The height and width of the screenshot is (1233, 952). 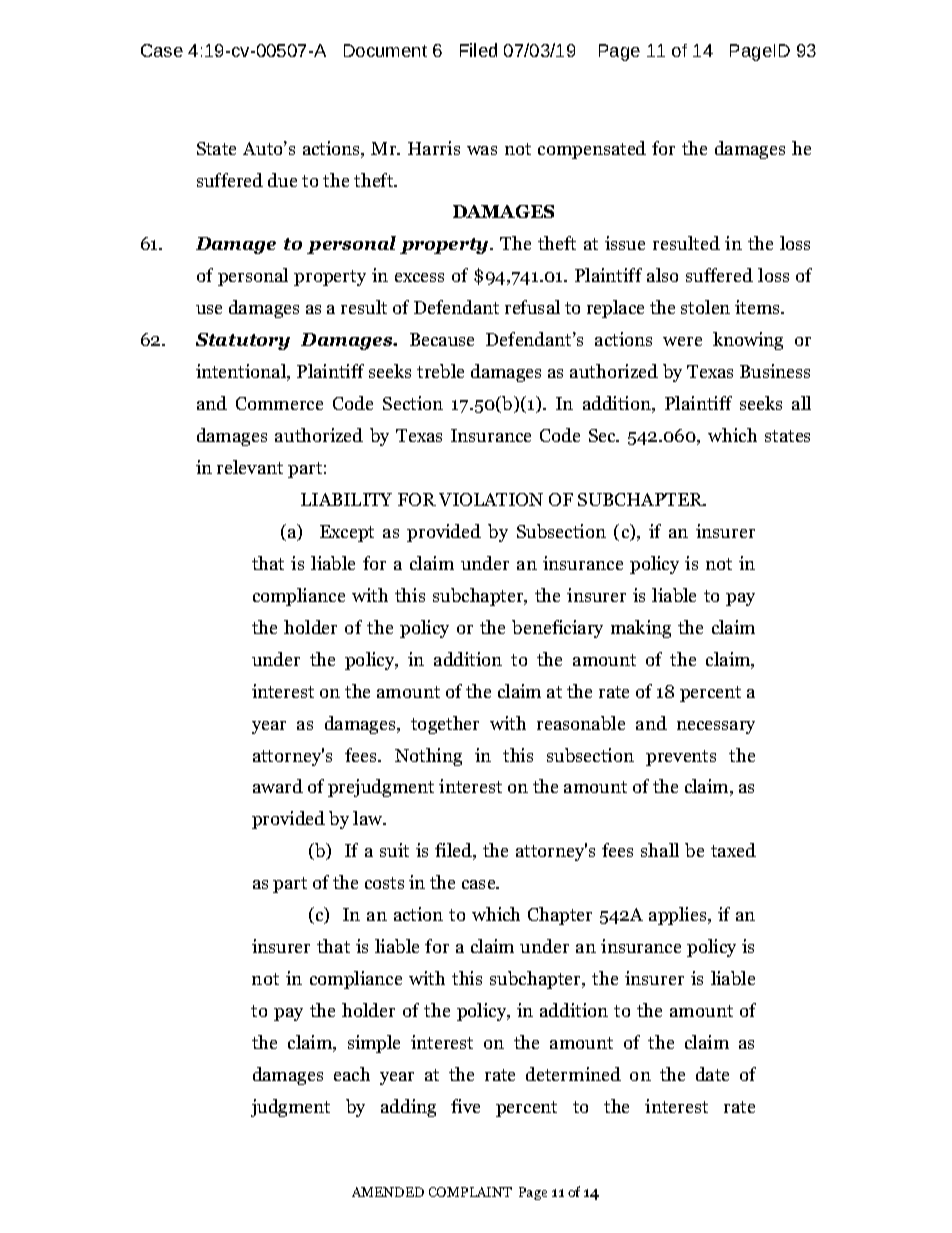 What do you see at coordinates (775, 371) in the screenshot?
I see `Business` at bounding box center [775, 371].
